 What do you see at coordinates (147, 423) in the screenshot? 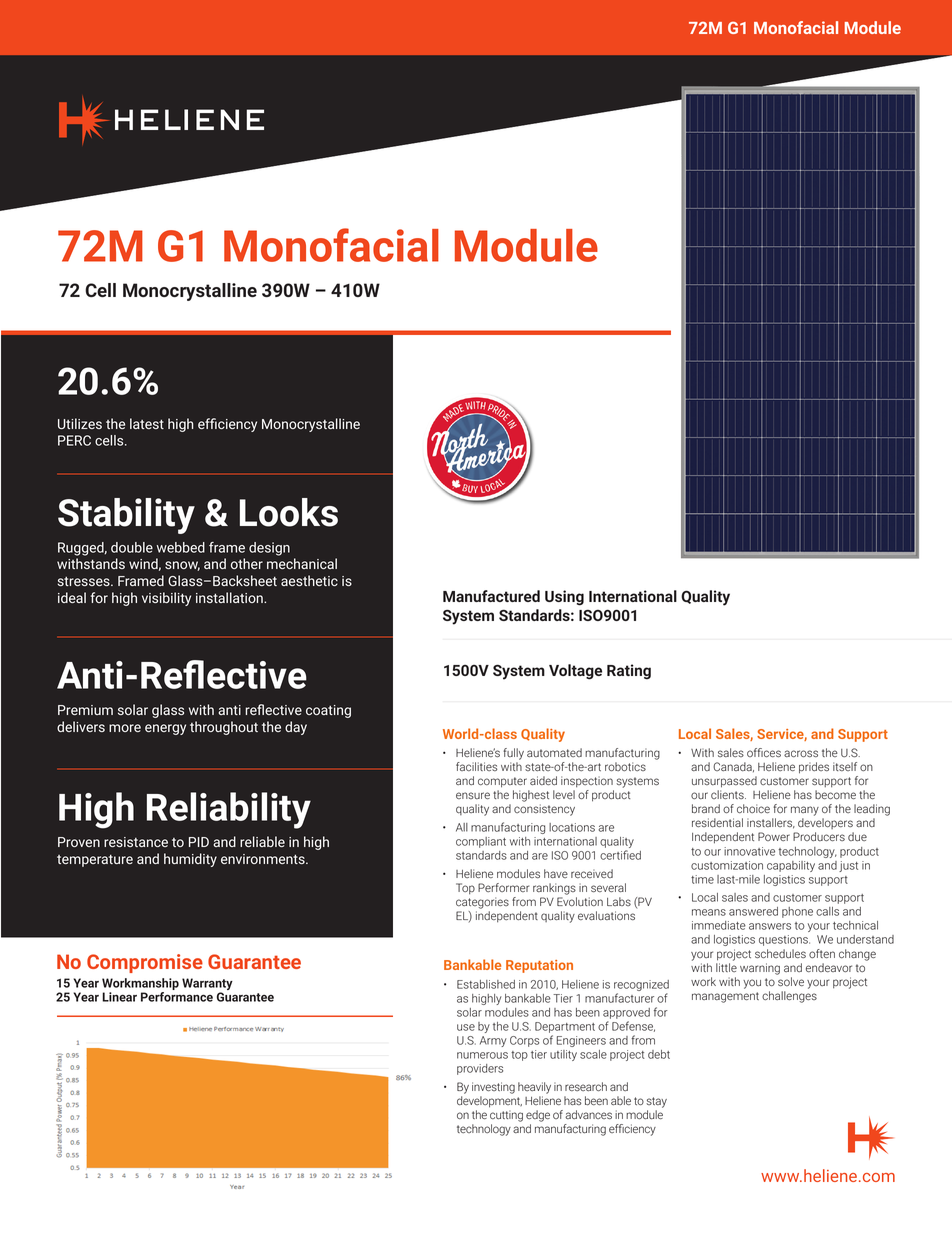
I see `latest` at bounding box center [147, 423].
